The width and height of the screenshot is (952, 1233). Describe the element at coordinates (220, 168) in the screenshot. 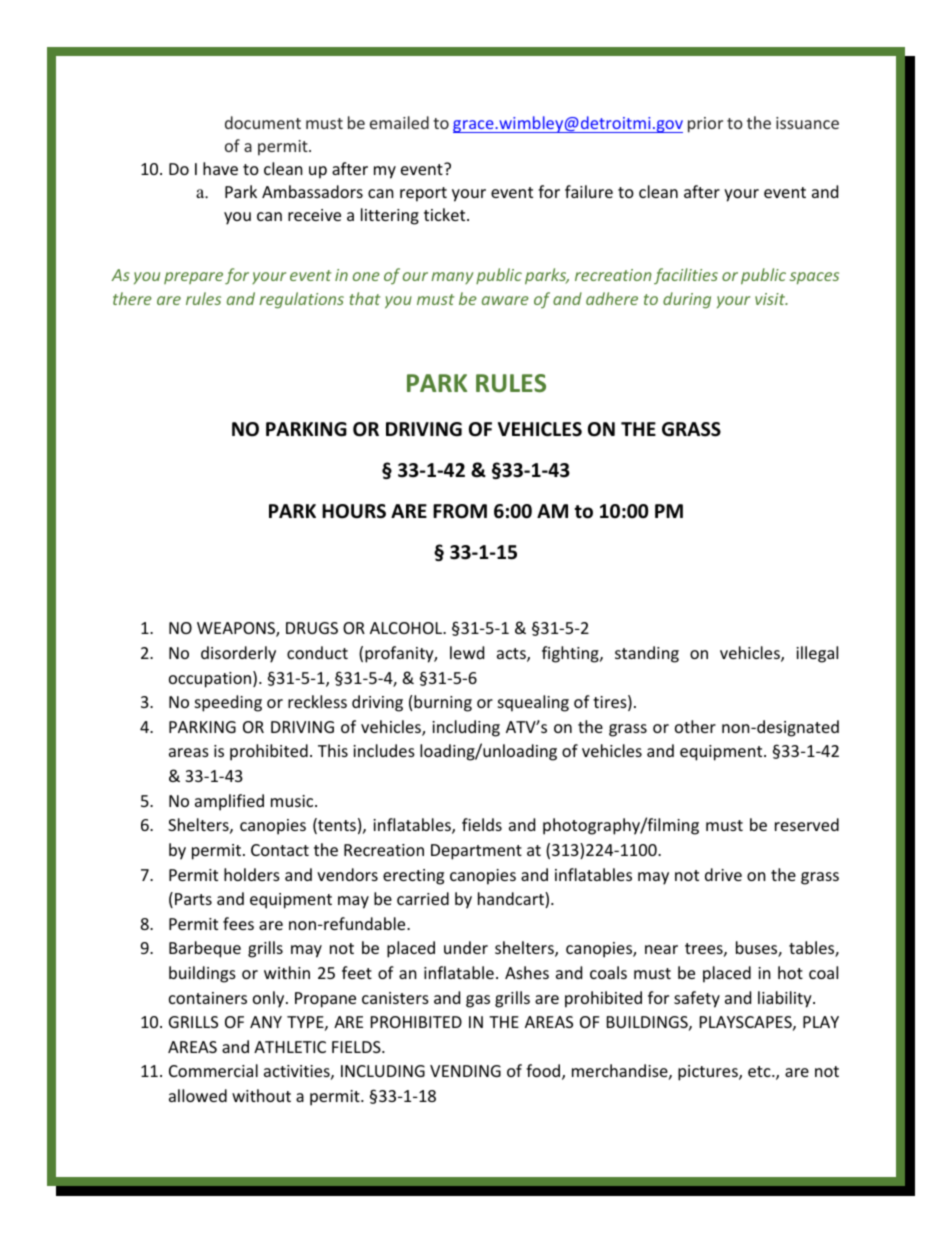

I see `have` at that location.
